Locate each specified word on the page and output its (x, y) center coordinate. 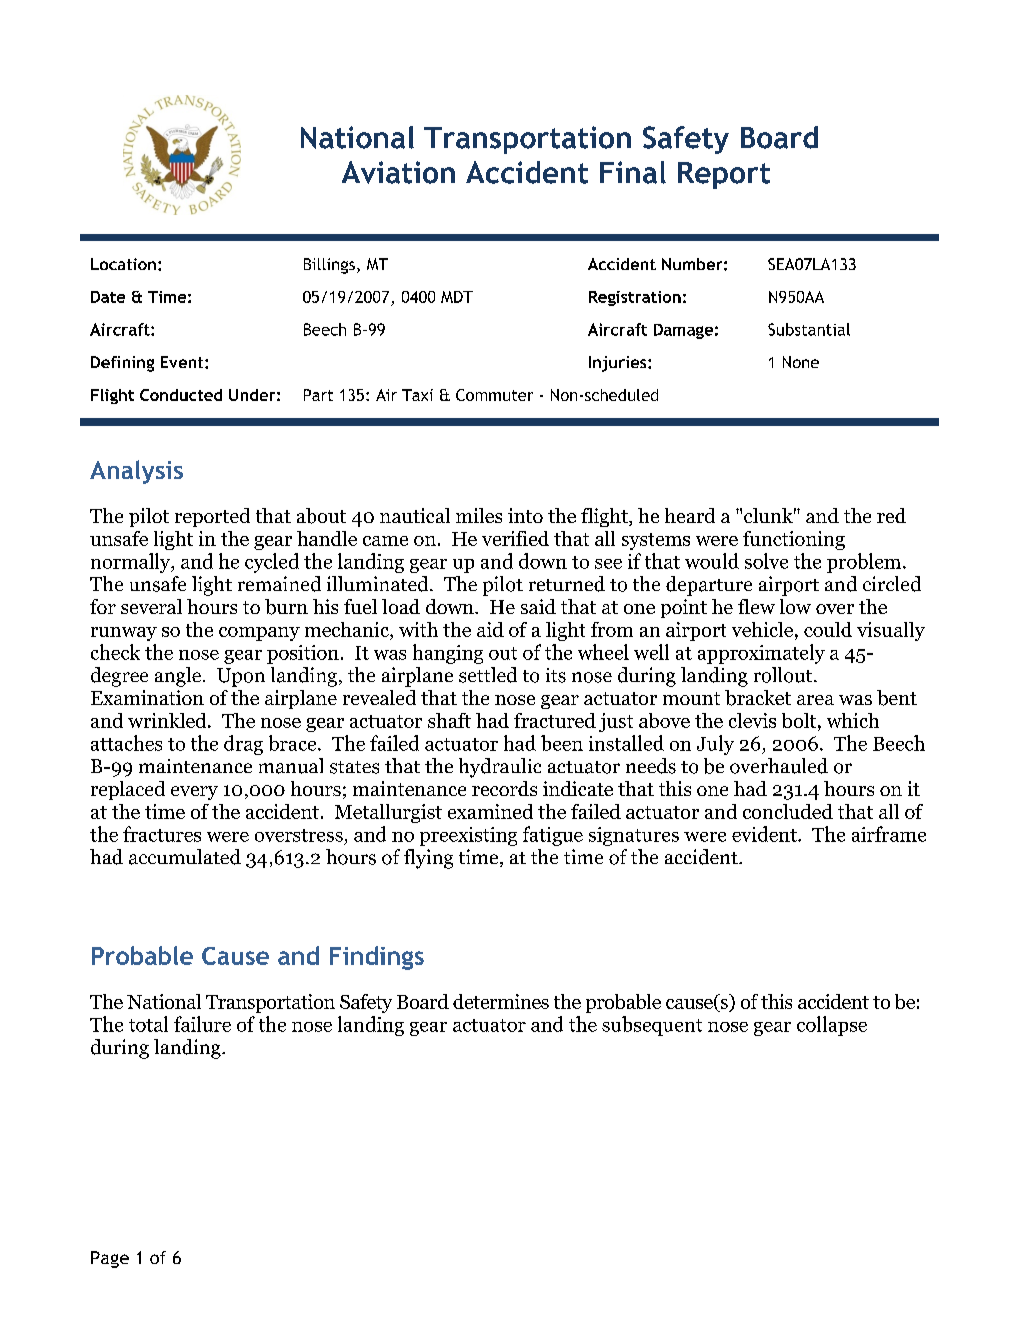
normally (132, 563)
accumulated (185, 857)
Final (633, 172)
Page (110, 1259)
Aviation (398, 172)
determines (501, 1001)
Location (123, 264)
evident (765, 834)
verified (515, 538)
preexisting (468, 836)
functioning (794, 540)
